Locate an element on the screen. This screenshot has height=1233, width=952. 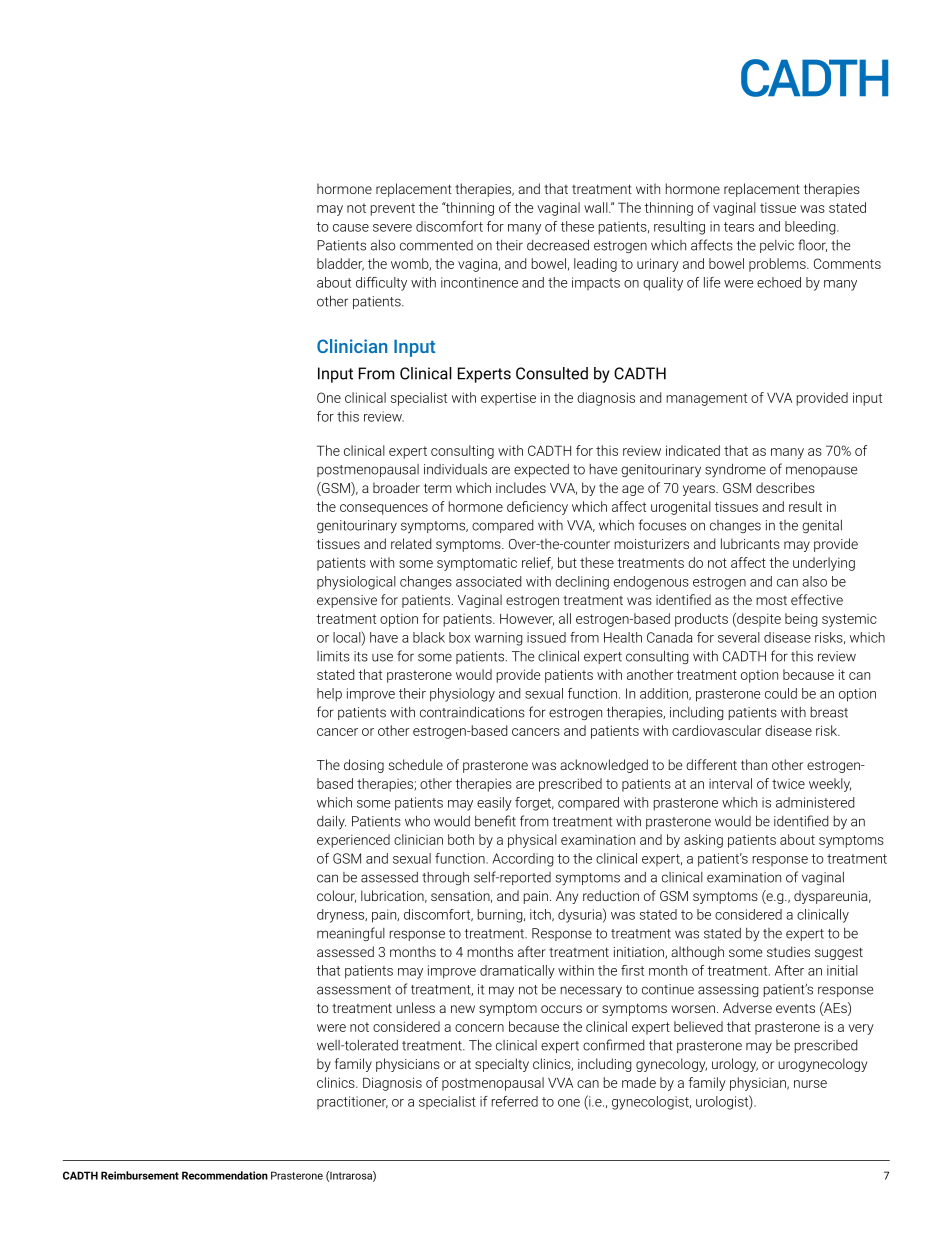
nurse is located at coordinates (810, 1084).
